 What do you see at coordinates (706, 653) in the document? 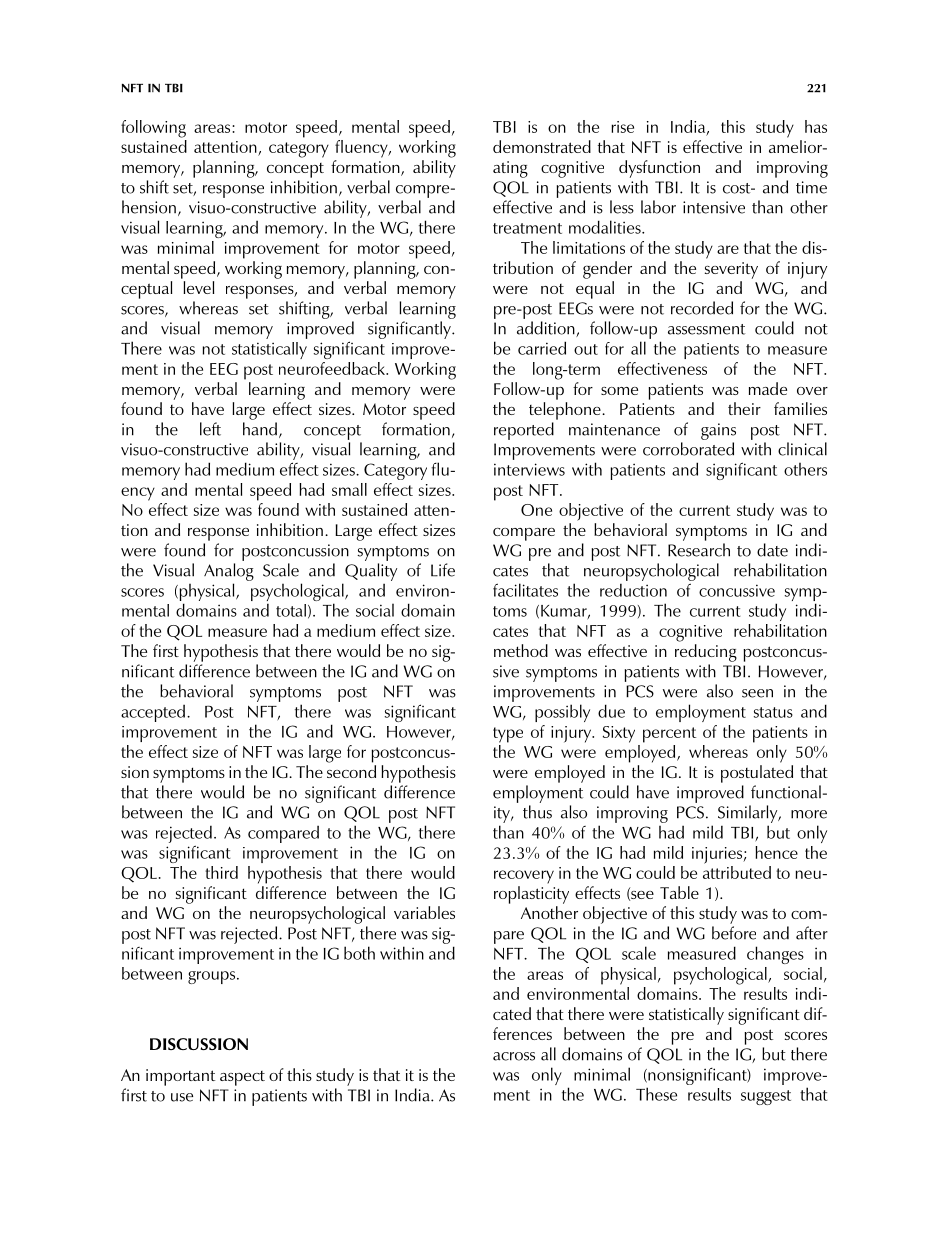
I see `reducing` at bounding box center [706, 653].
